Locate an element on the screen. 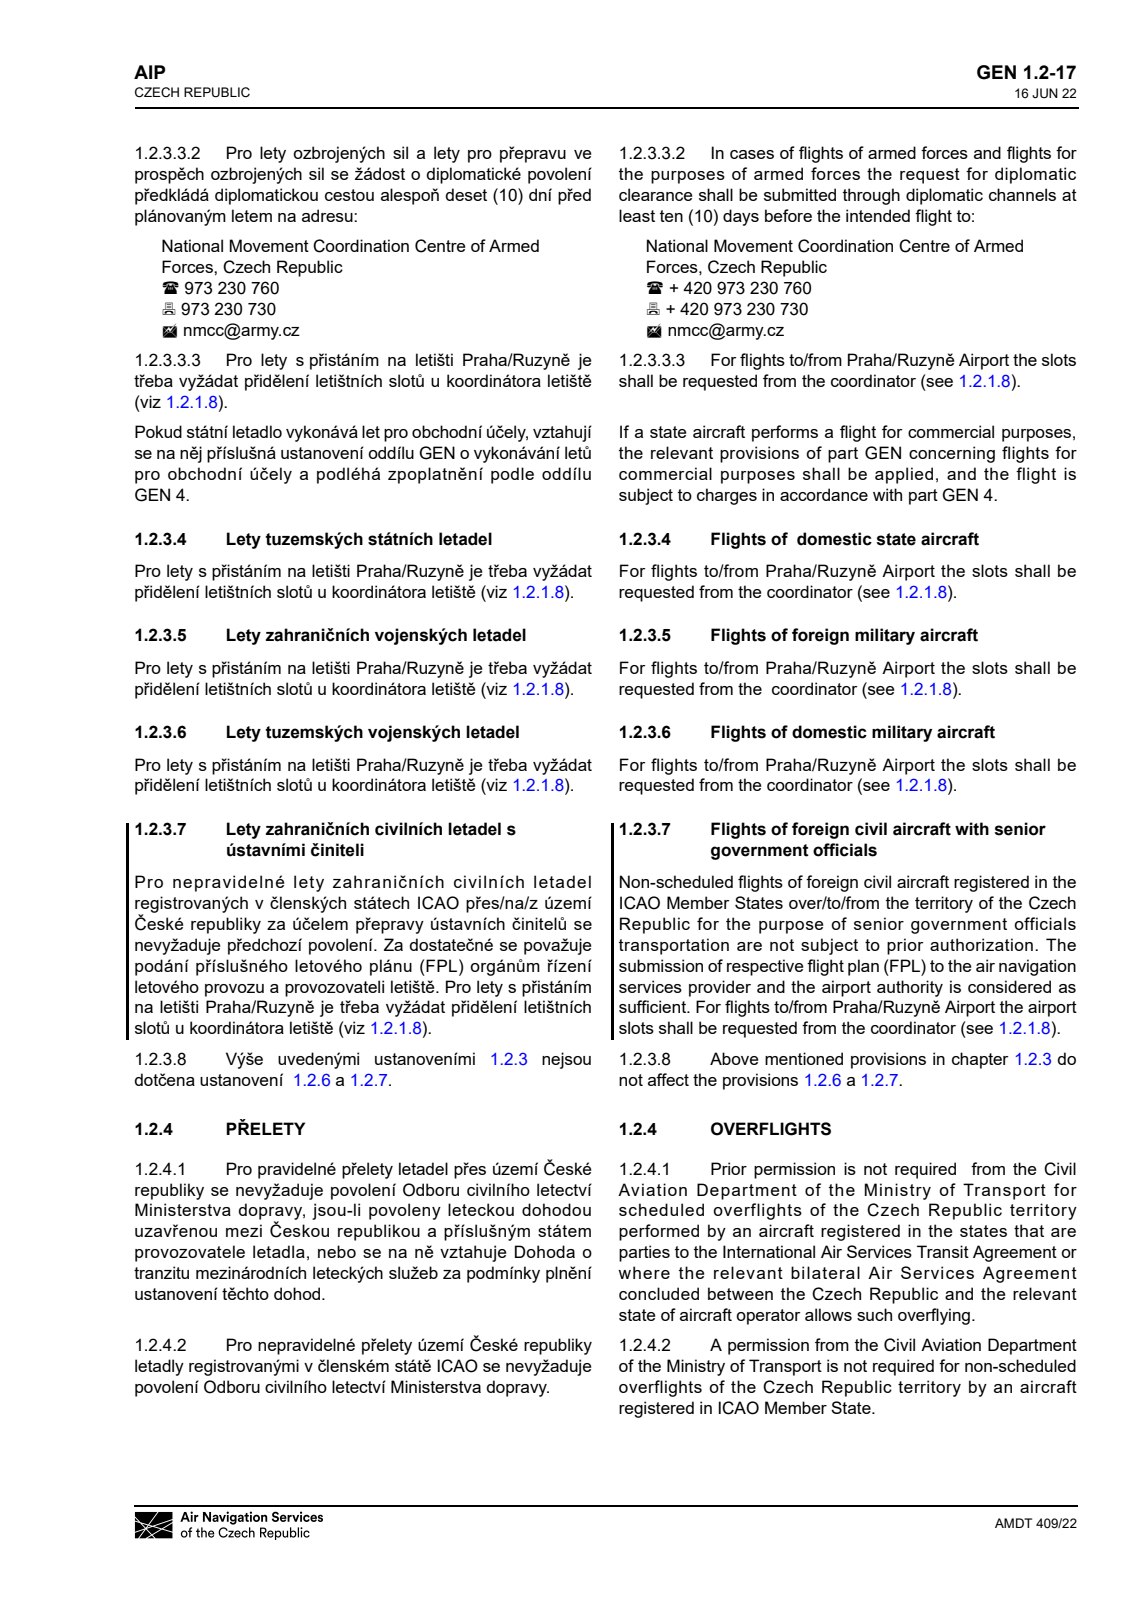  clearance is located at coordinates (655, 194).
